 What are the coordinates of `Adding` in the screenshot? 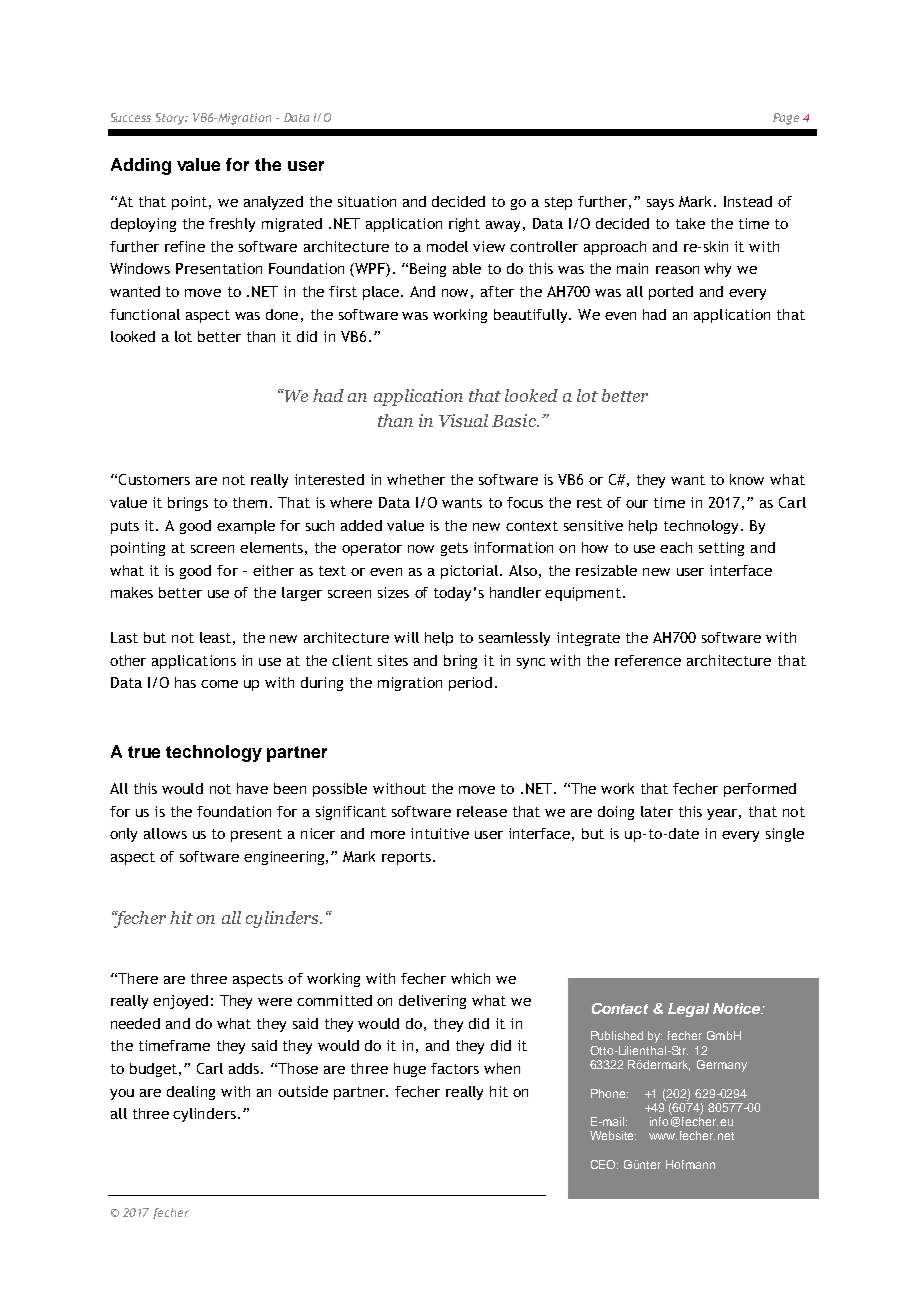 It's located at (141, 166).
